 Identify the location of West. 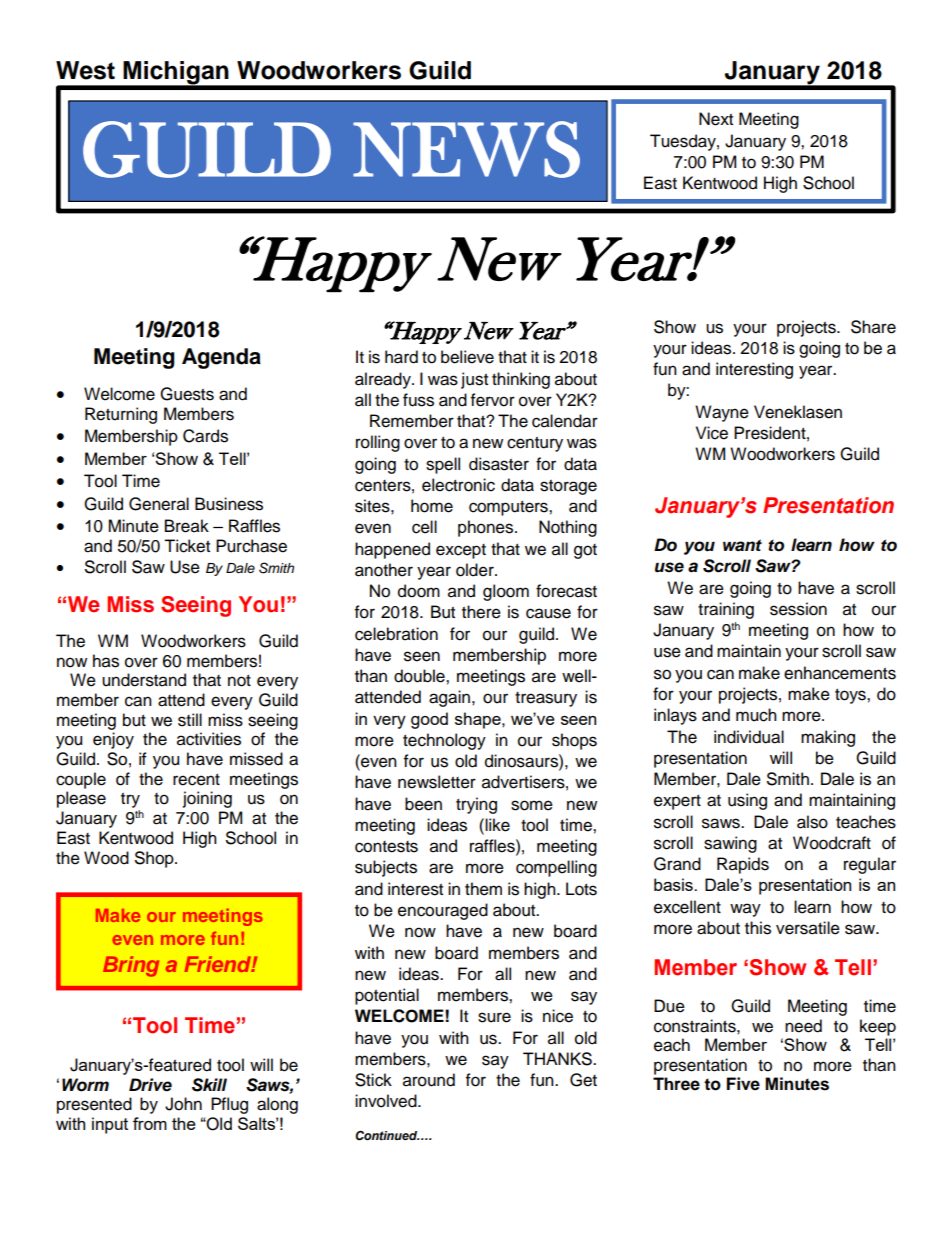
(85, 70).
